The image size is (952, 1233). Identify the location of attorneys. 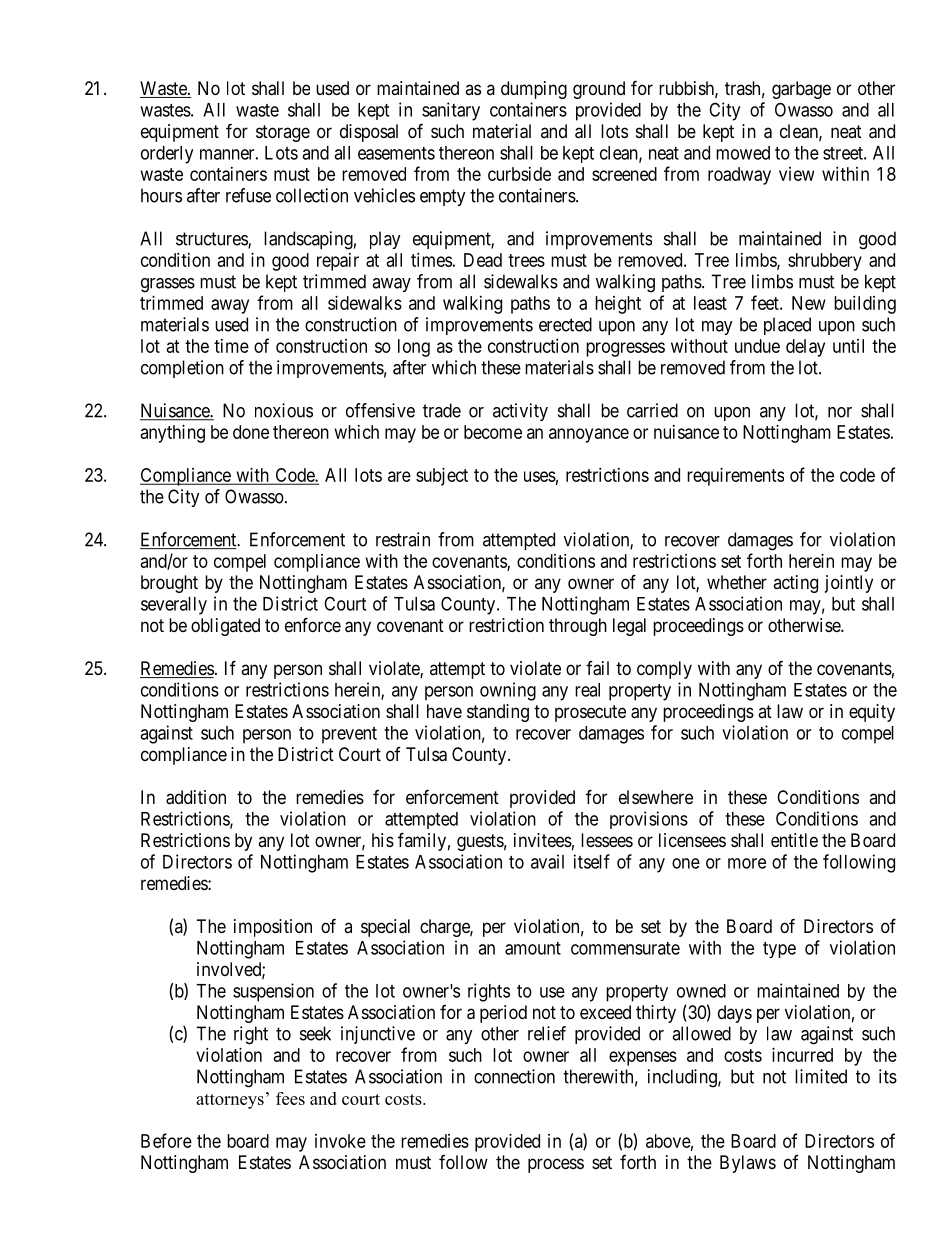
(230, 1101).
